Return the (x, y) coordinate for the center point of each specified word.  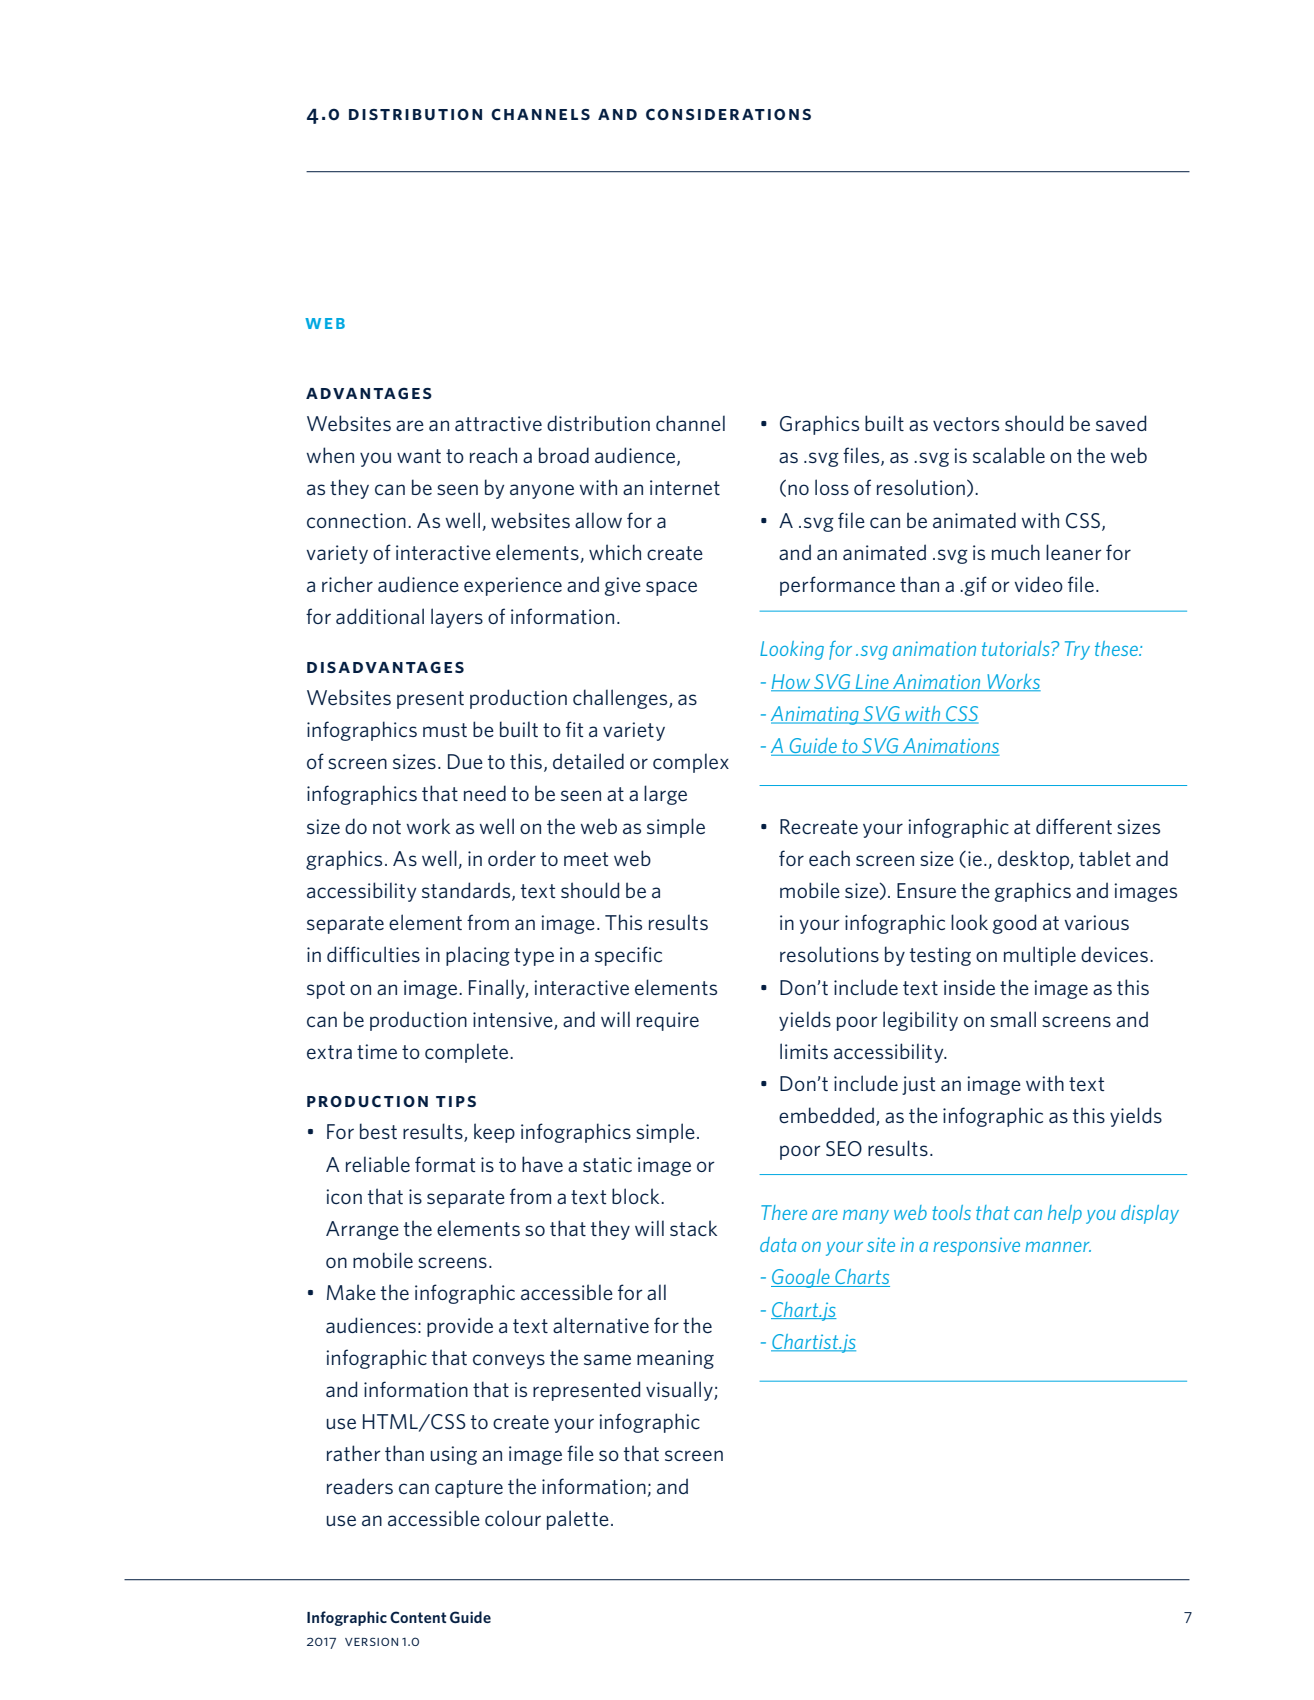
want (419, 456)
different (1074, 826)
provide (460, 1327)
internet (685, 487)
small (1013, 1019)
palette (578, 1520)
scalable (1009, 455)
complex (691, 763)
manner (1058, 1247)
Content (418, 1617)
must (445, 730)
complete (468, 1053)
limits (804, 1051)
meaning (675, 1359)
